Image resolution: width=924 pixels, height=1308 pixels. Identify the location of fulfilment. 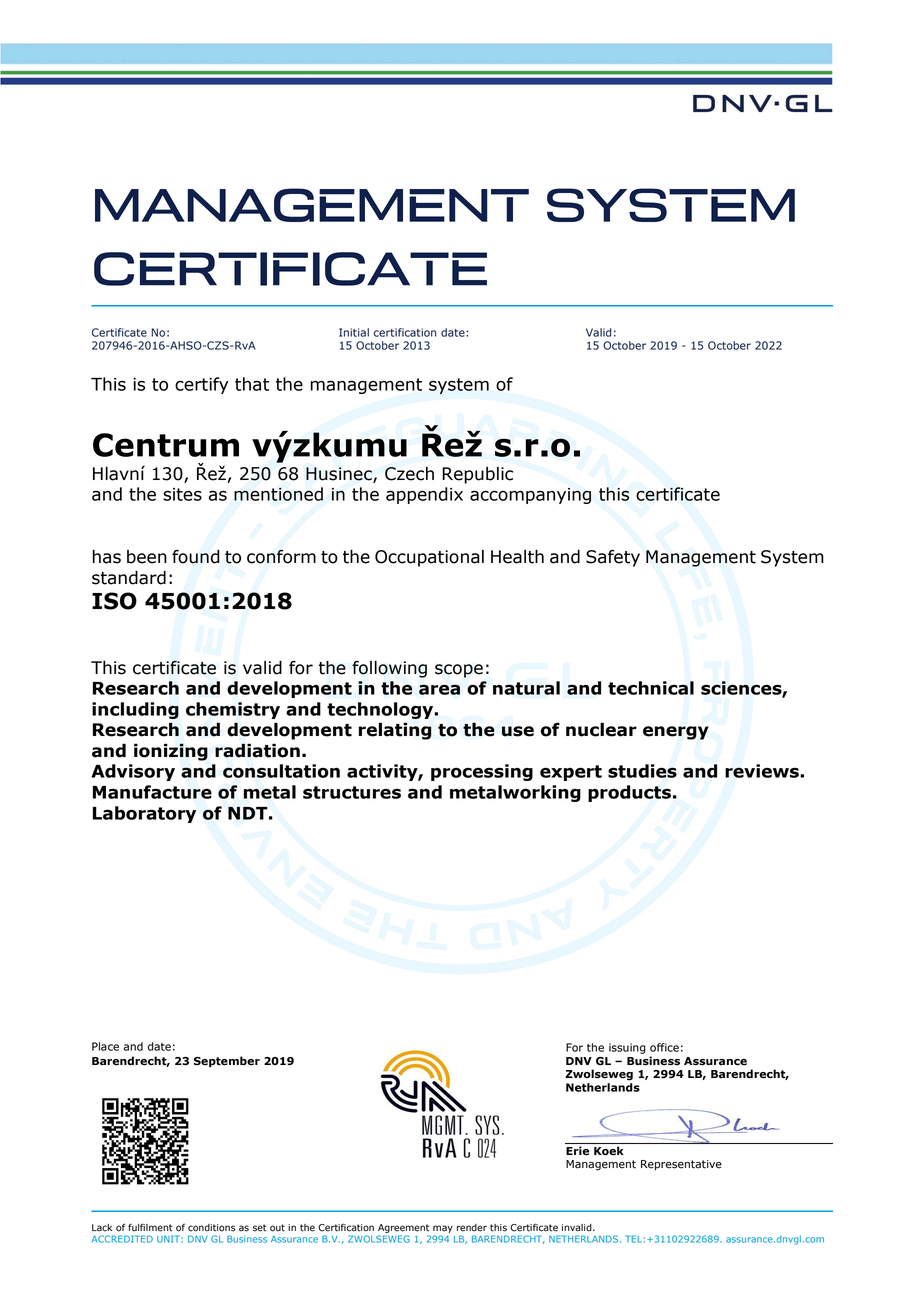
(150, 1227).
